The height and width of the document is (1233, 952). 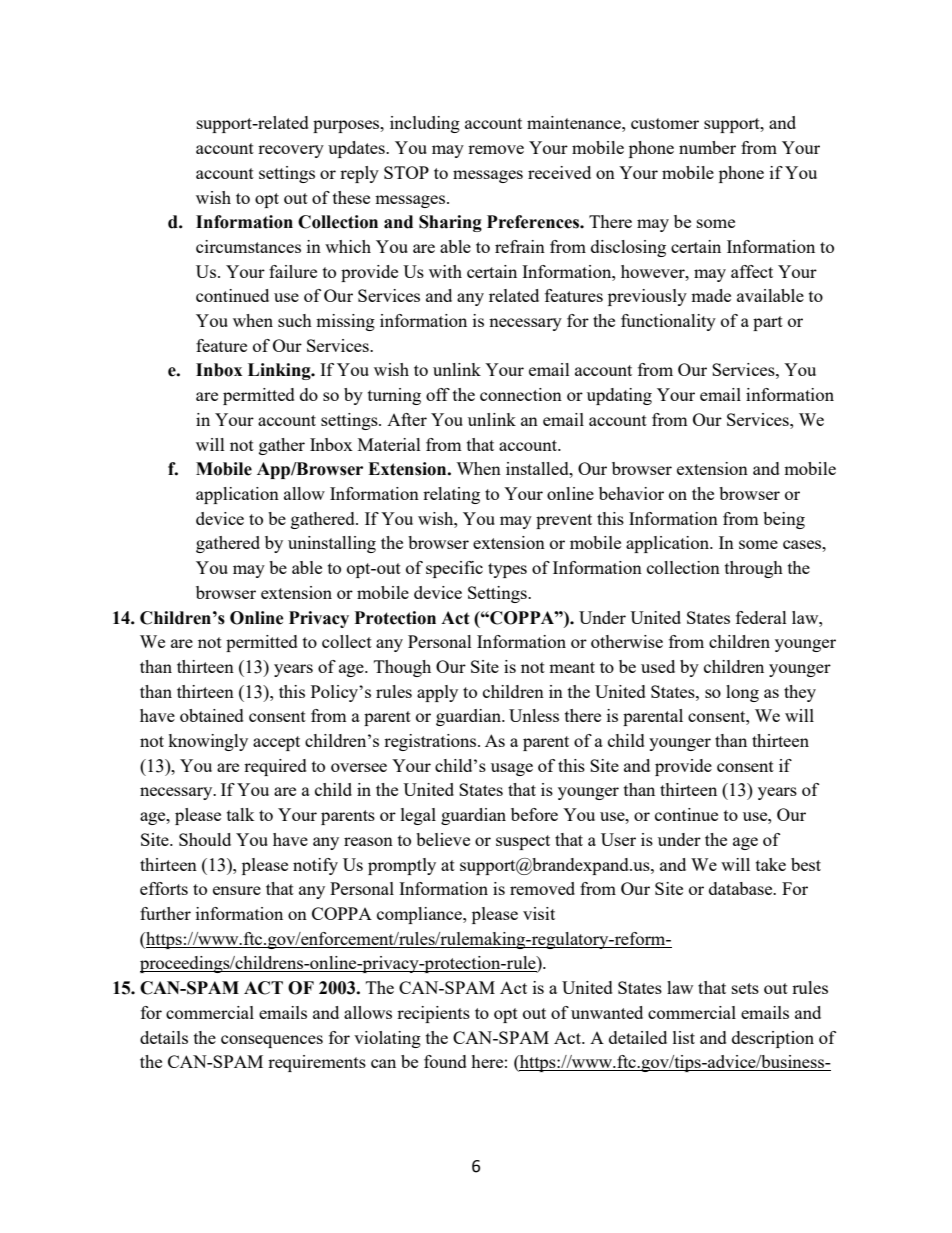 I want to click on description, so click(x=773, y=1039).
